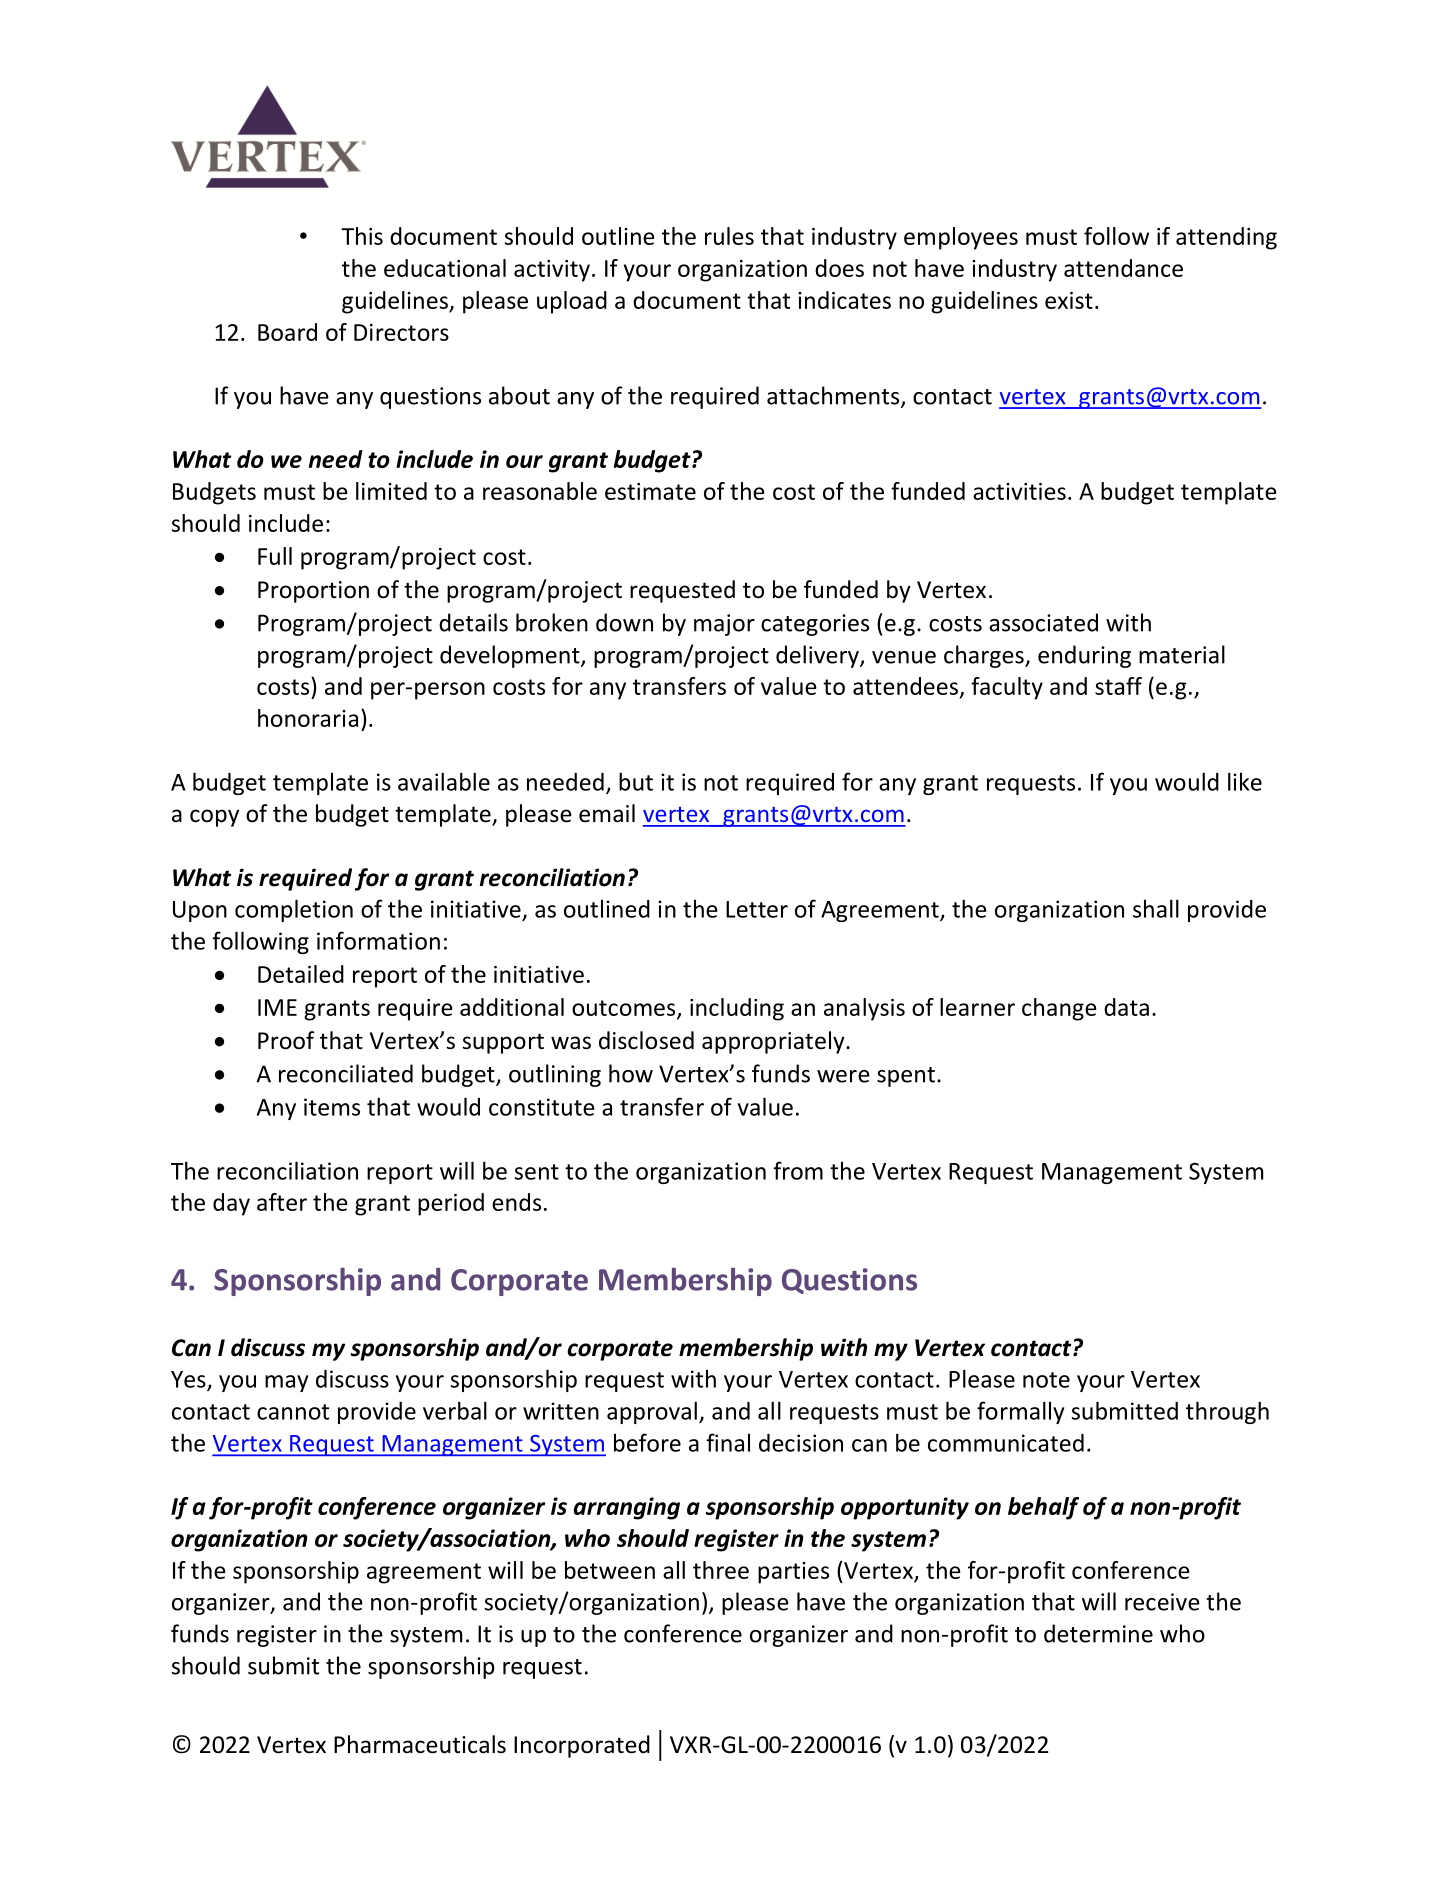  What do you see at coordinates (1046, 1380) in the image?
I see `note` at bounding box center [1046, 1380].
